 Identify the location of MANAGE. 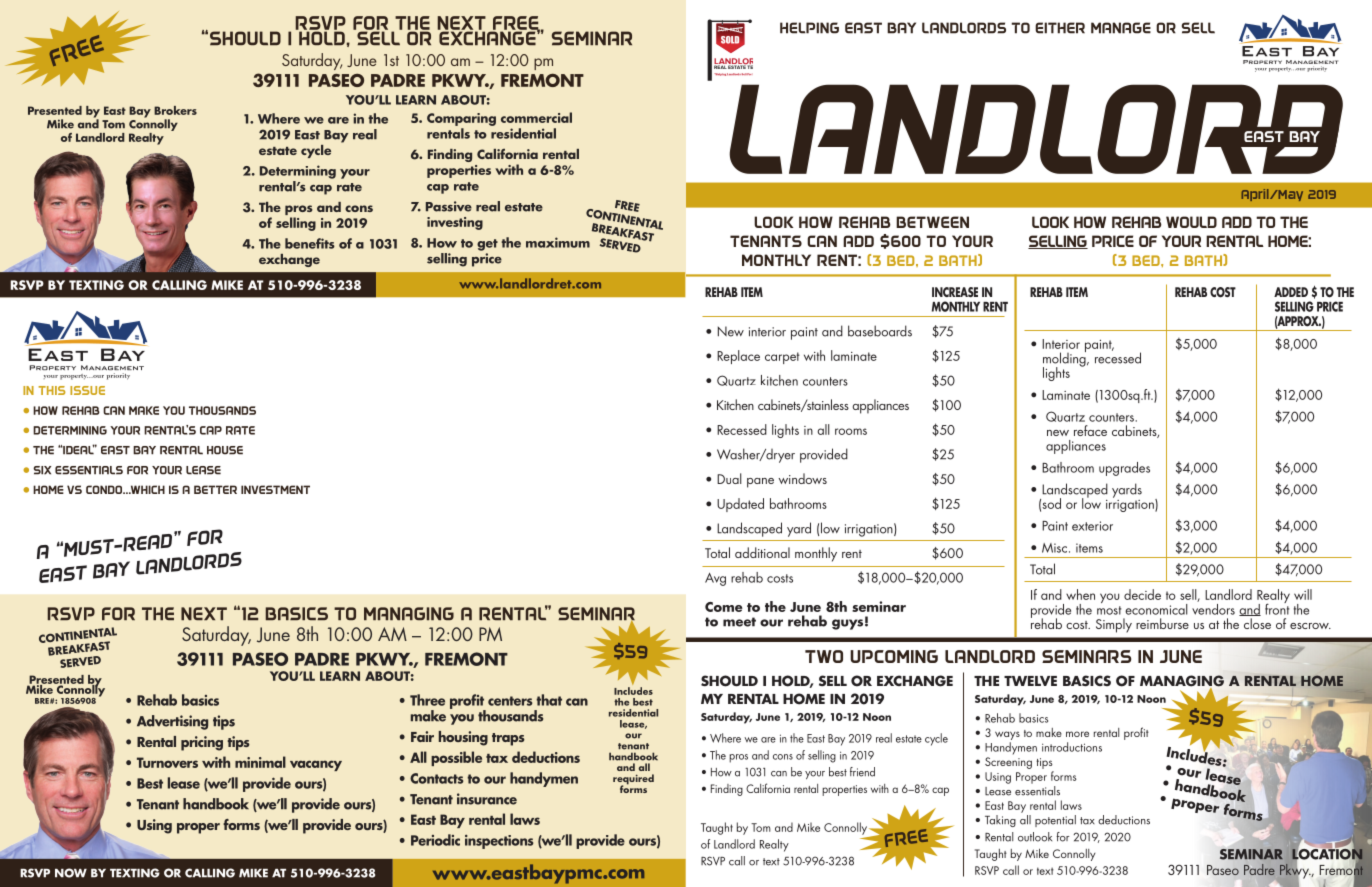
(1121, 28).
